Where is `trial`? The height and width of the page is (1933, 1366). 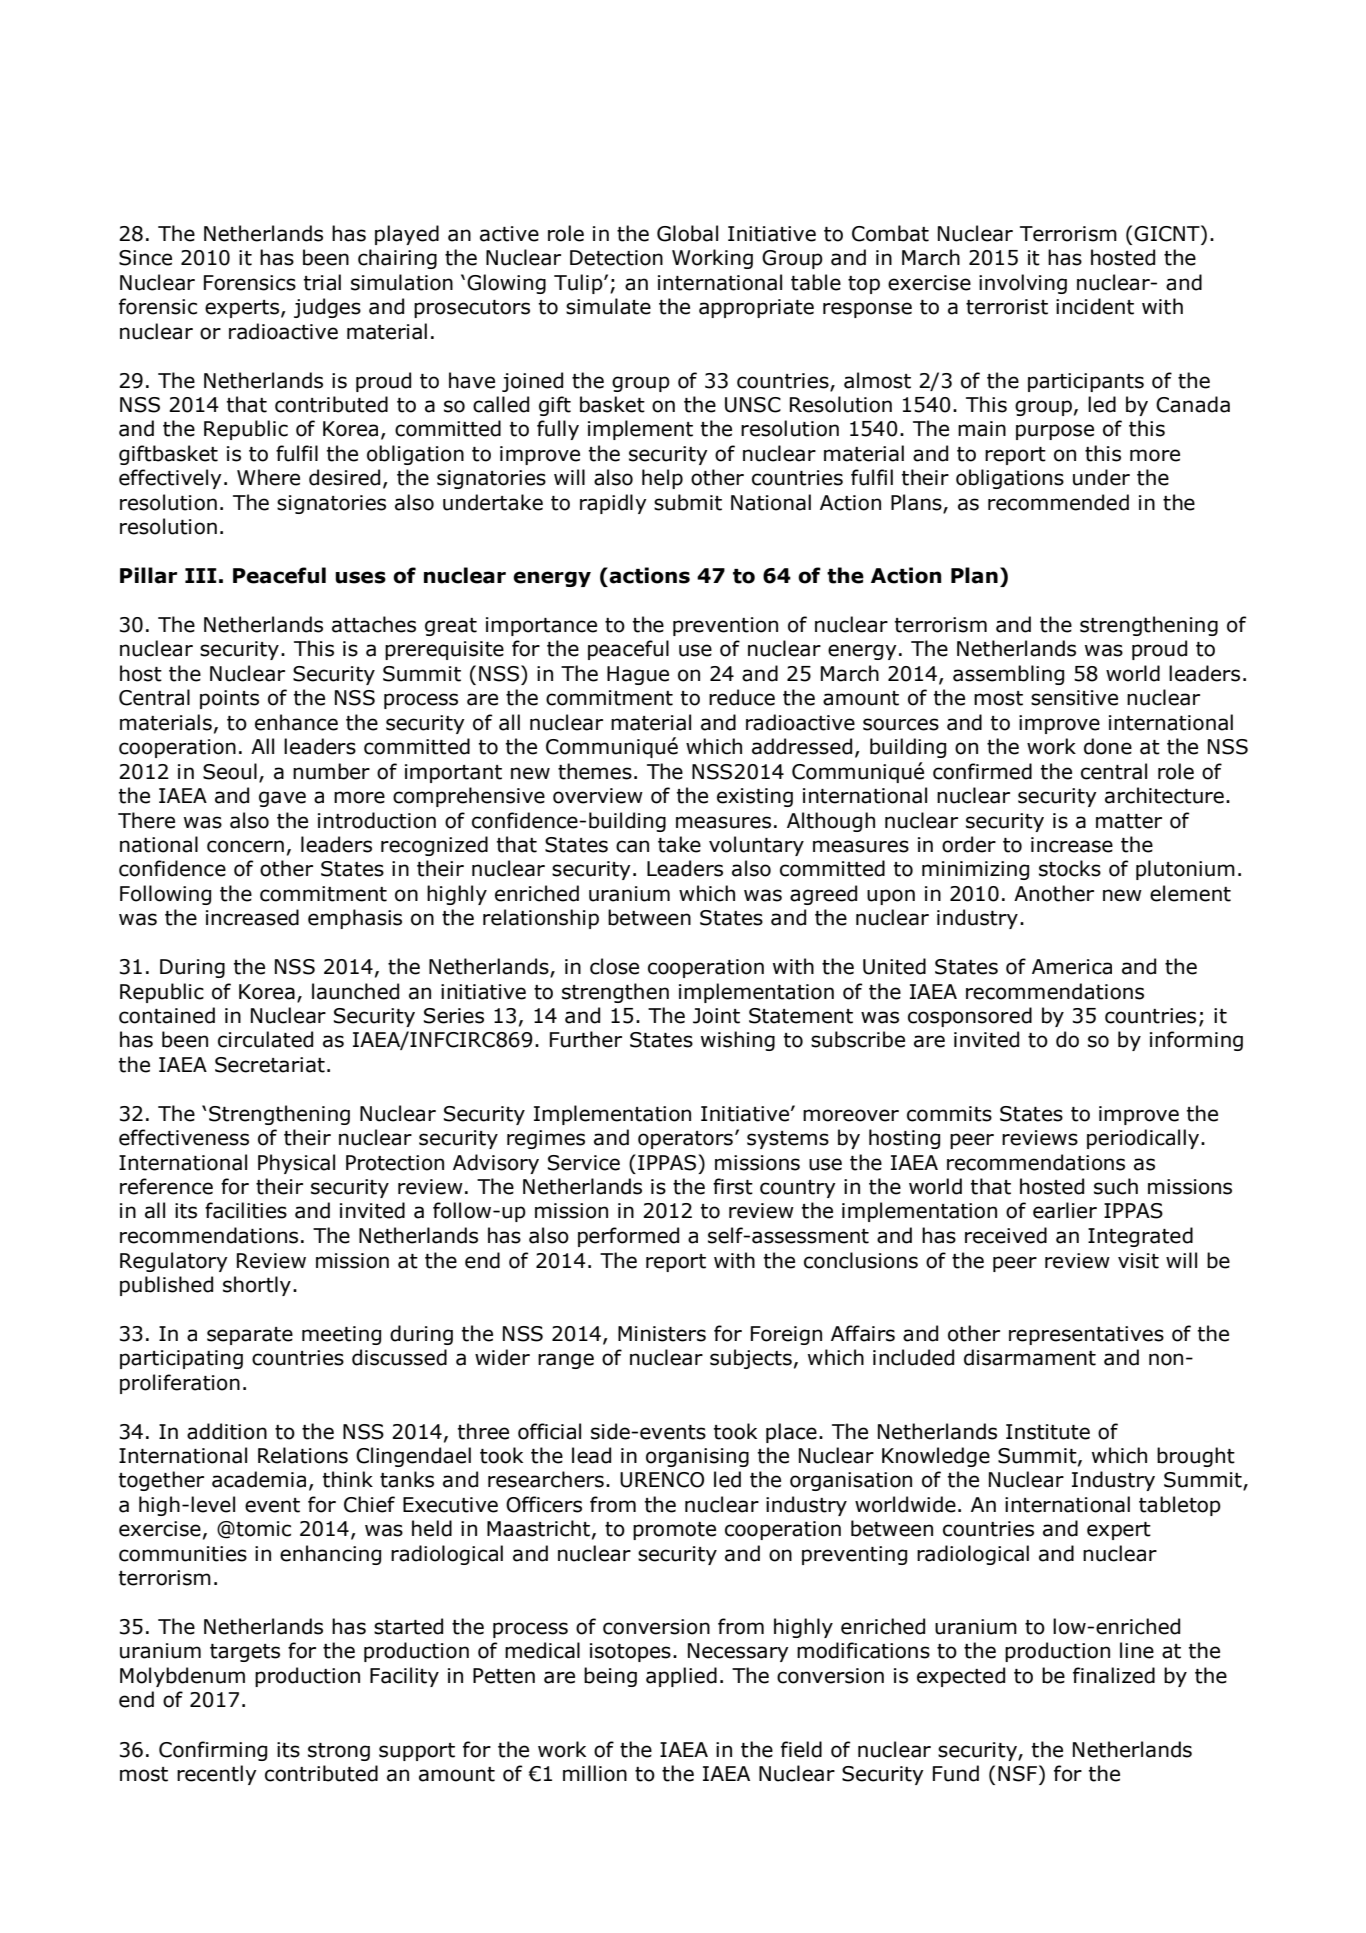
trial is located at coordinates (322, 282).
